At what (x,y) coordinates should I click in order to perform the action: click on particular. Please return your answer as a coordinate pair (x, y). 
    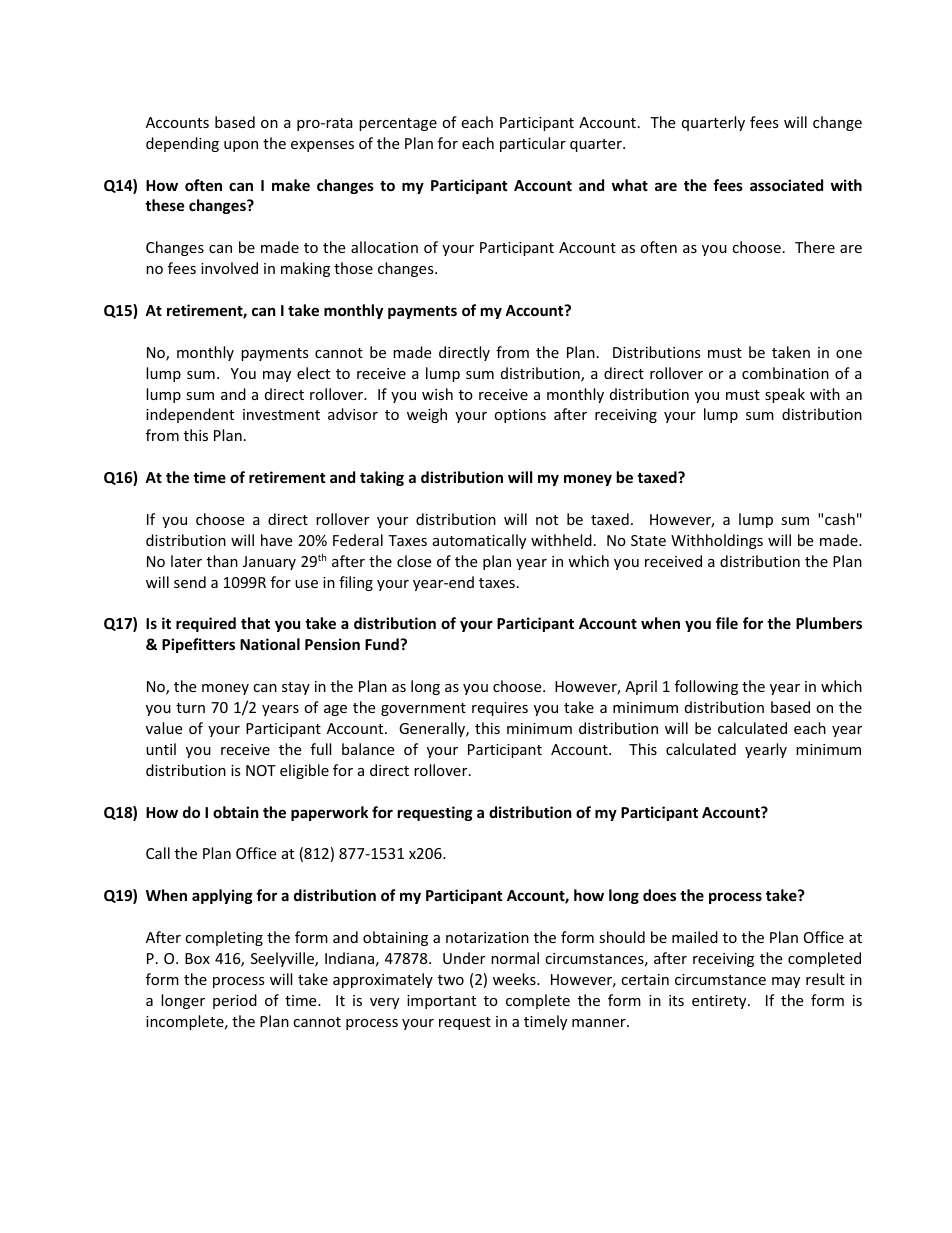
    Looking at the image, I should click on (533, 144).
